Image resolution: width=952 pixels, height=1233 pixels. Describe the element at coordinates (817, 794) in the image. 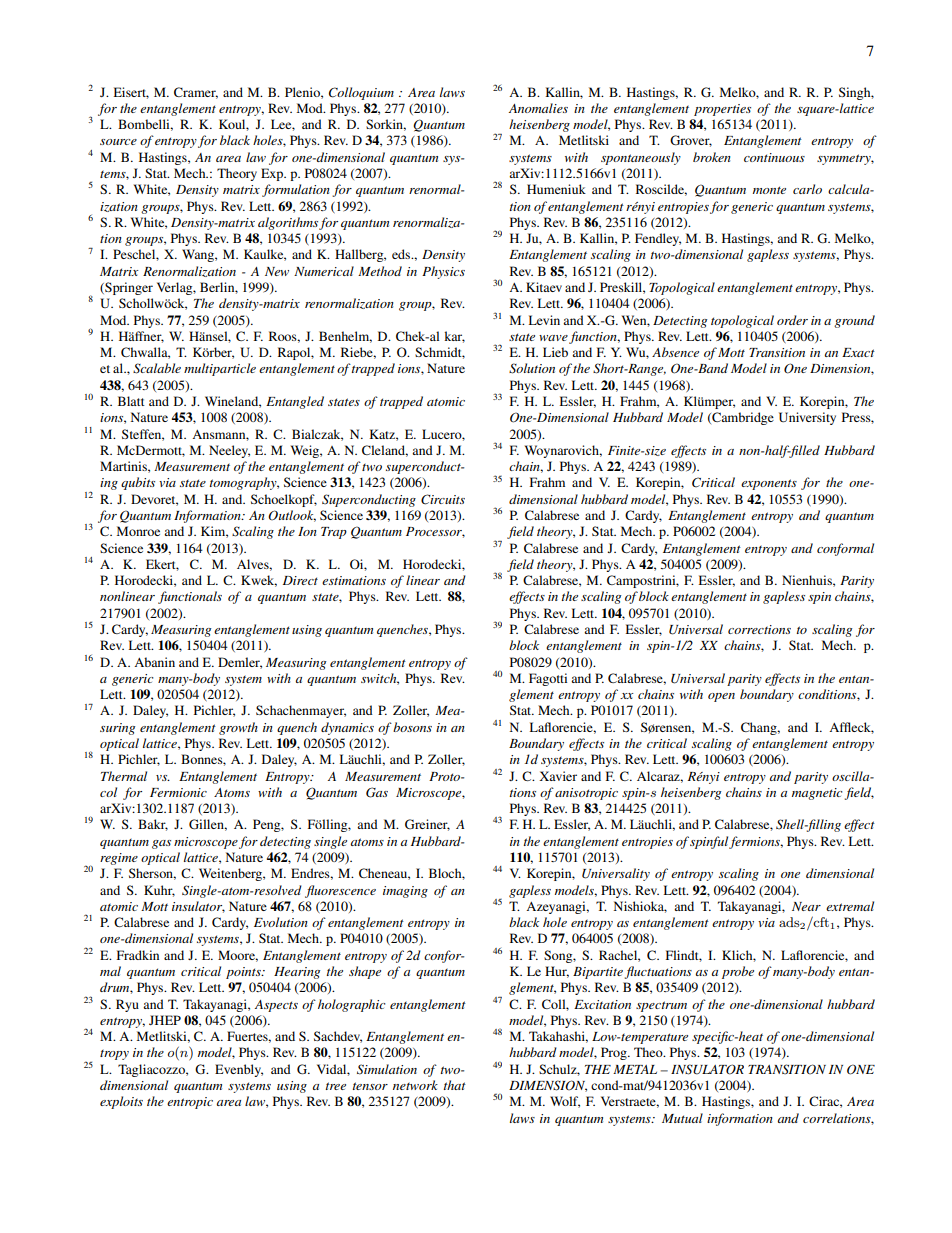

I see `magnetic` at that location.
